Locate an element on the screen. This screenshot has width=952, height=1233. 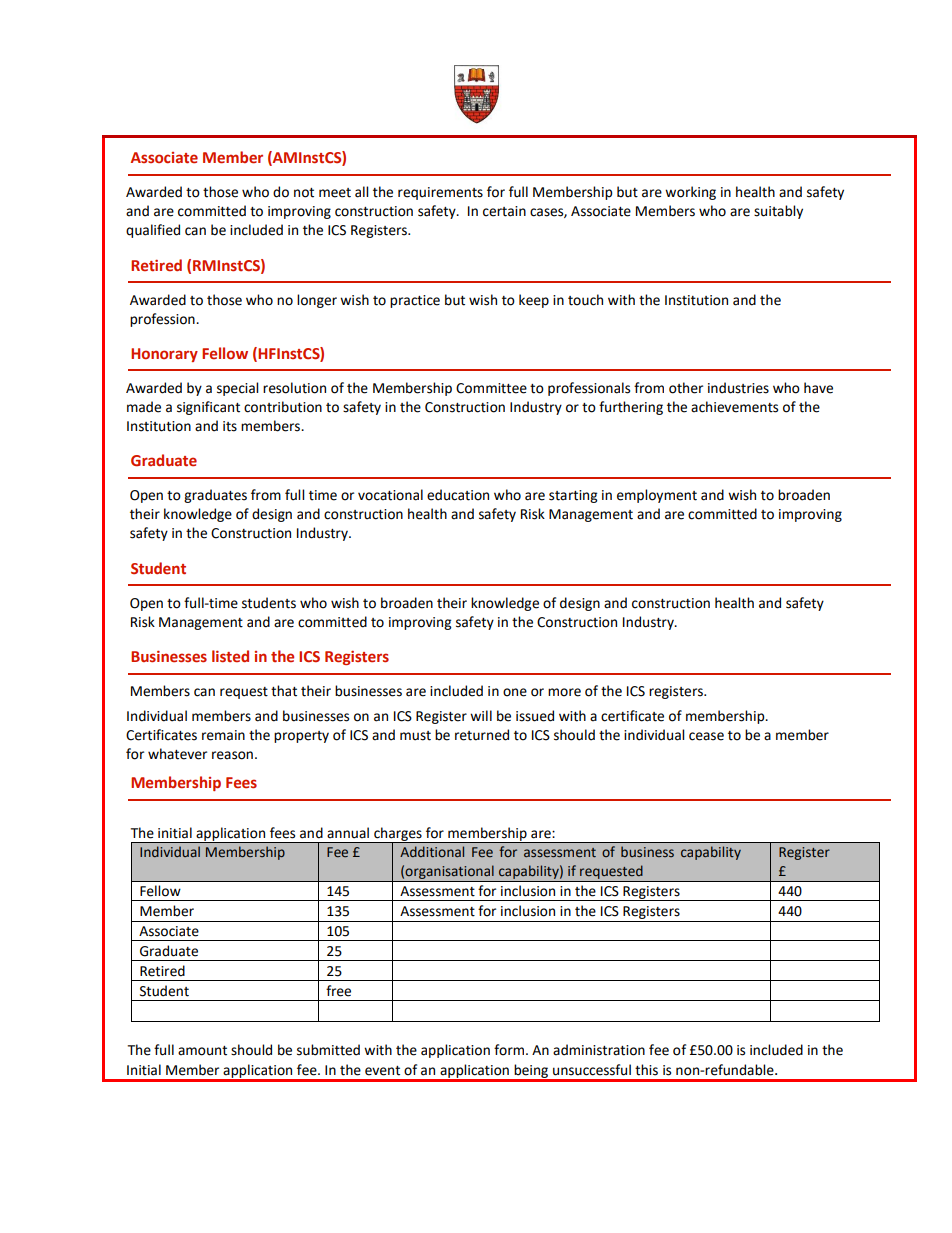
remain is located at coordinates (223, 735).
